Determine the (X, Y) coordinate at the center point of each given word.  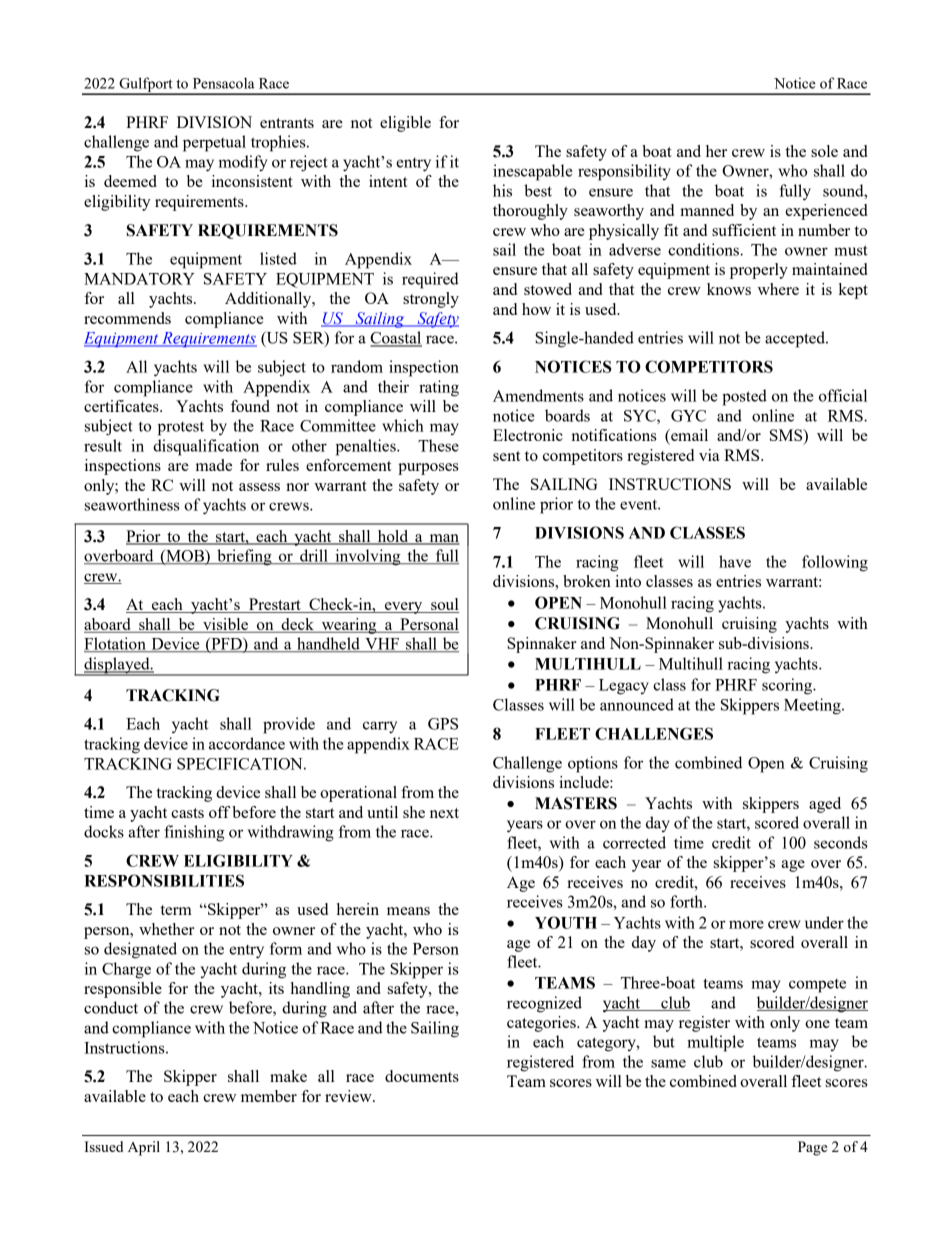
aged (825, 805)
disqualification (206, 447)
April (144, 1148)
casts (187, 813)
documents (422, 1076)
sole (824, 151)
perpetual (214, 143)
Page (812, 1148)
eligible (405, 124)
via (709, 455)
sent (507, 456)
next (444, 813)
